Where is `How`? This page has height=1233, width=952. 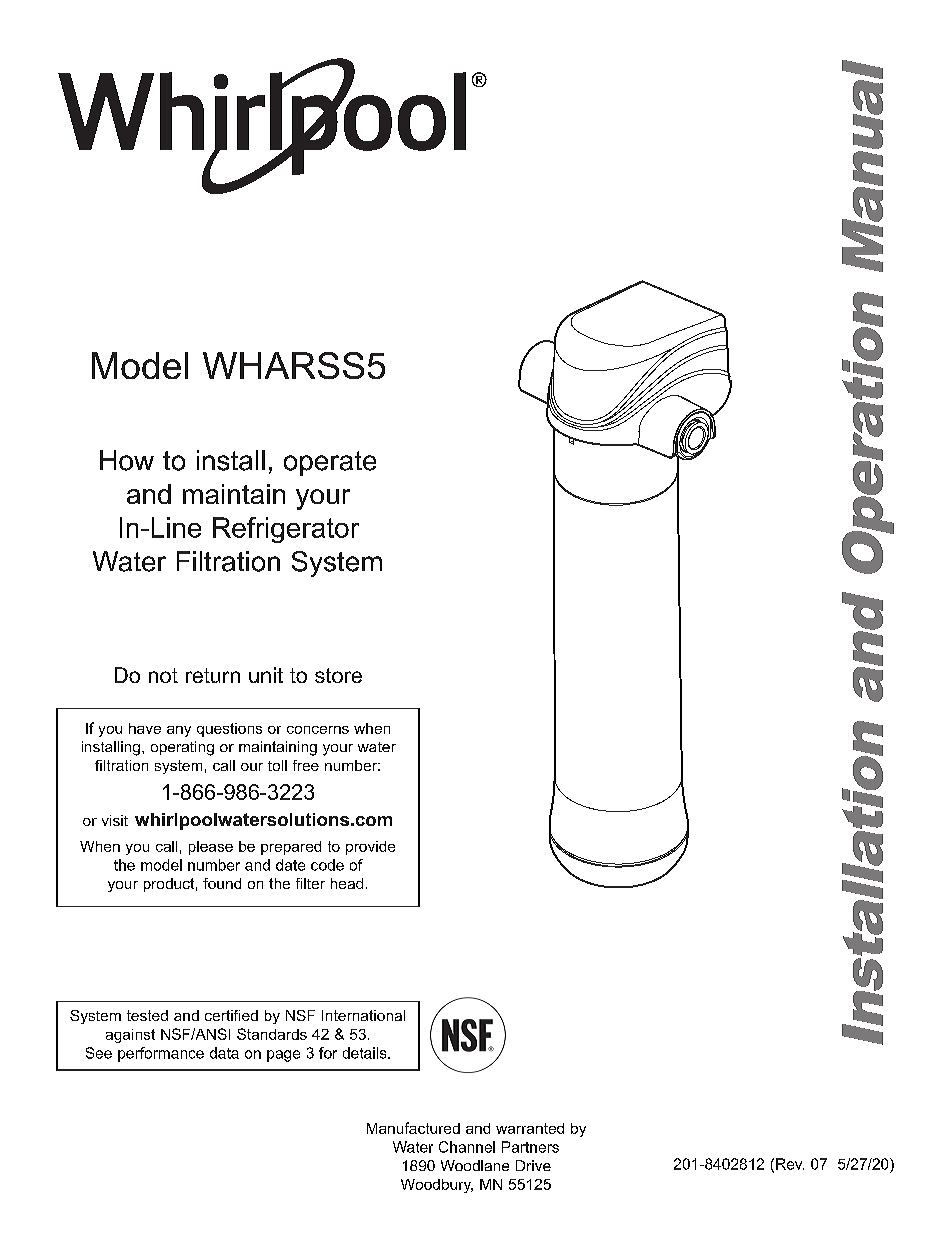
How is located at coordinates (127, 460).
